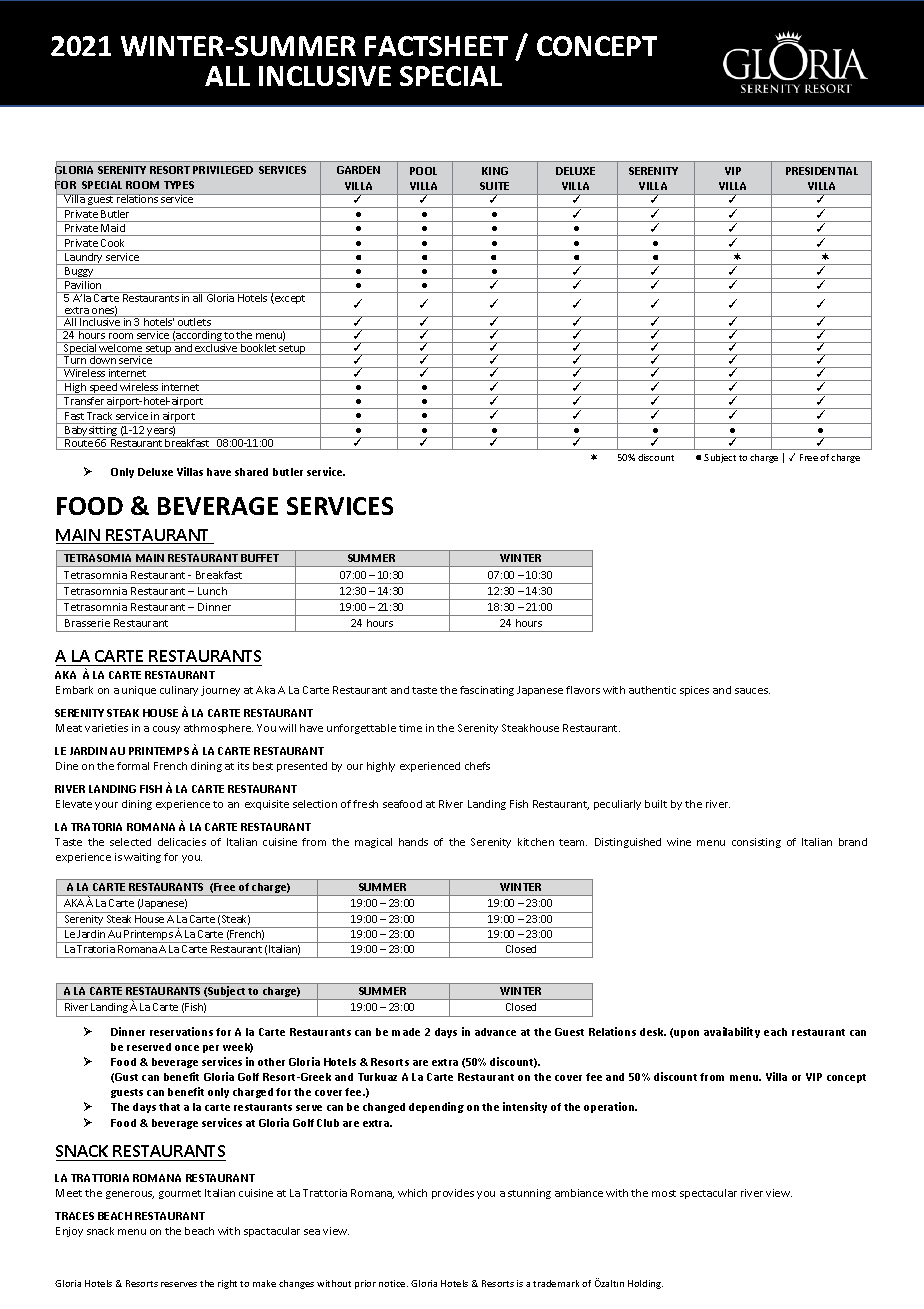  Describe the element at coordinates (708, 1194) in the screenshot. I see `spectacular` at that location.
